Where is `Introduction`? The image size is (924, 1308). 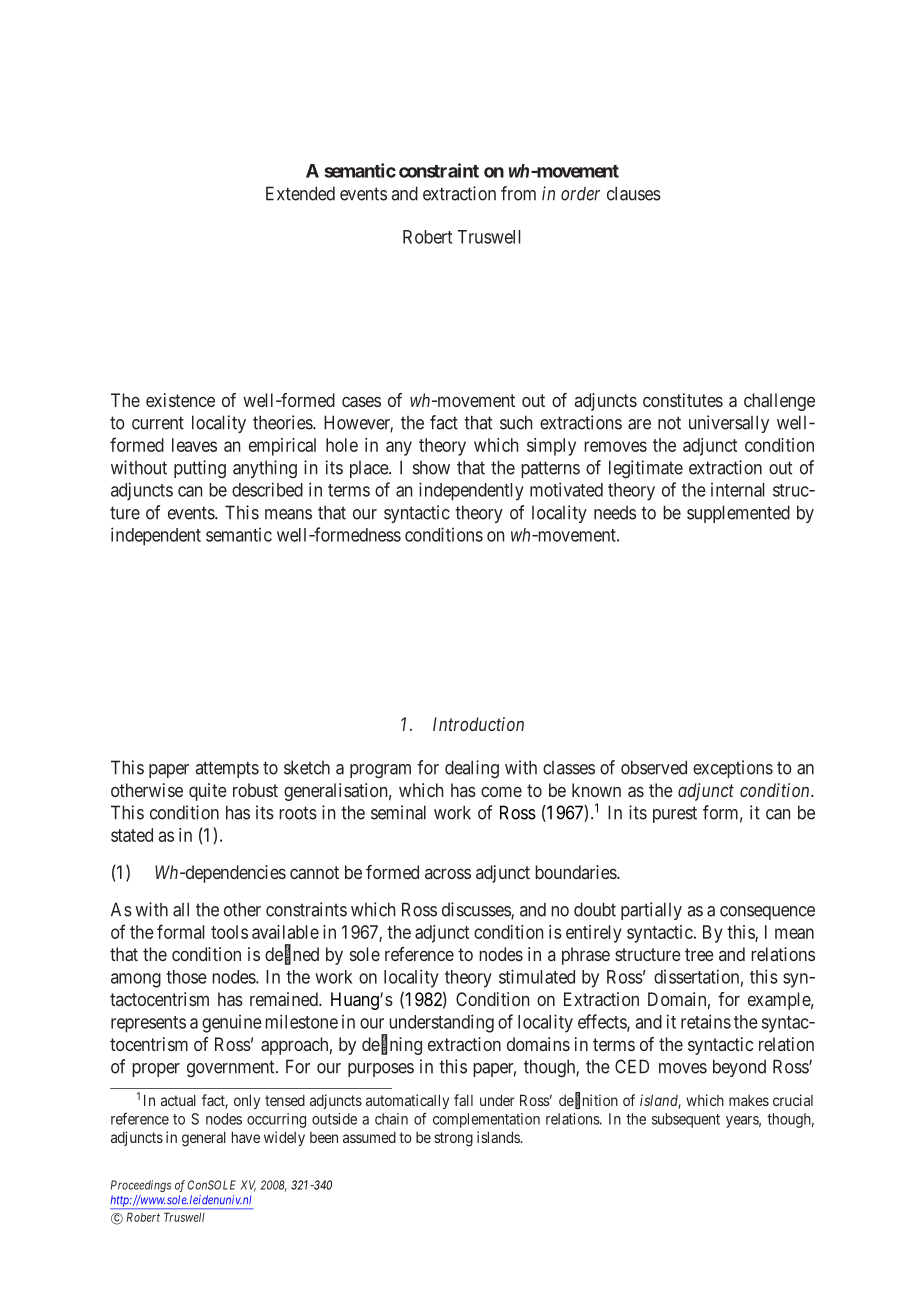 Introduction is located at coordinates (478, 724).
